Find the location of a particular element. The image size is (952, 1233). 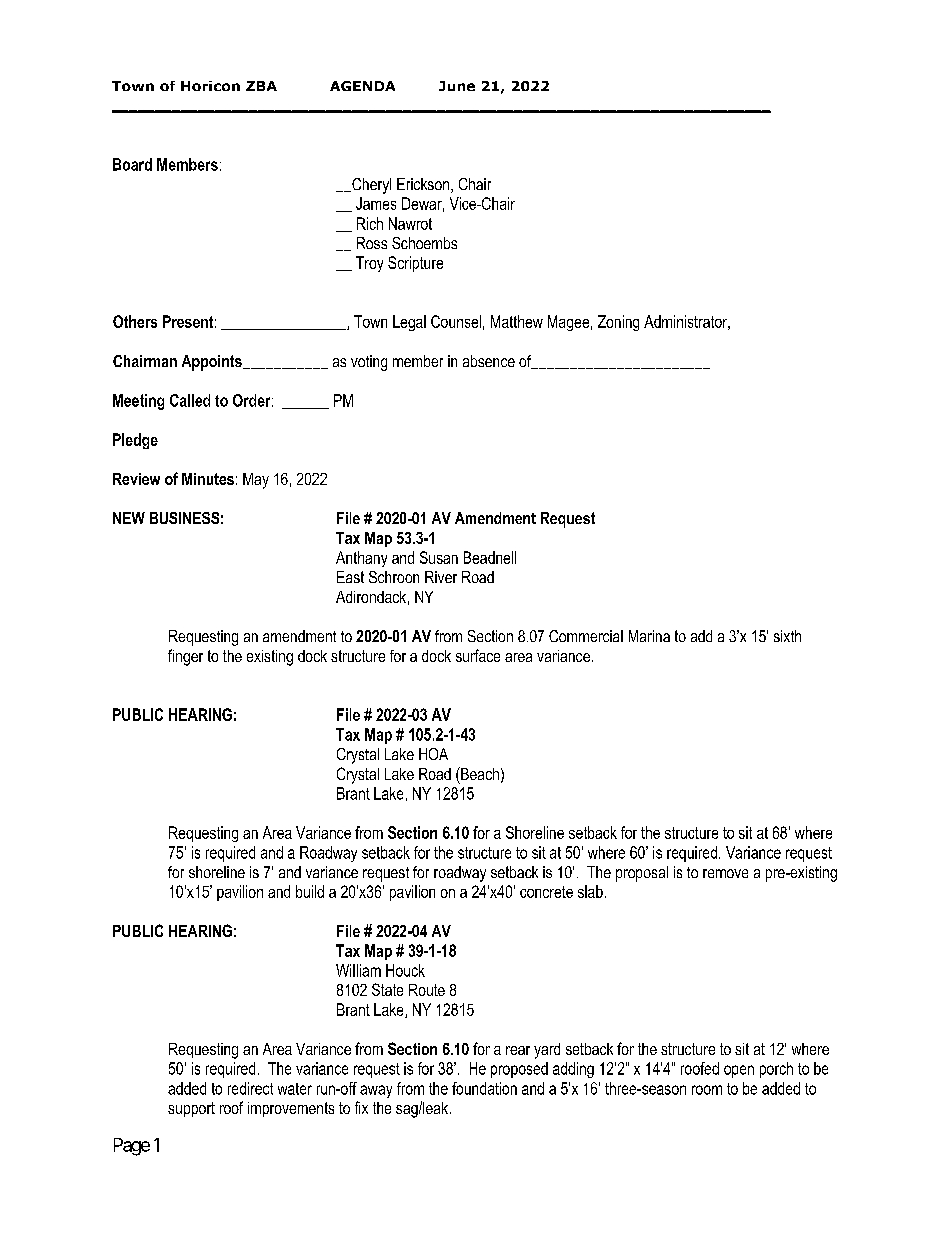

Matthew is located at coordinates (517, 321).
